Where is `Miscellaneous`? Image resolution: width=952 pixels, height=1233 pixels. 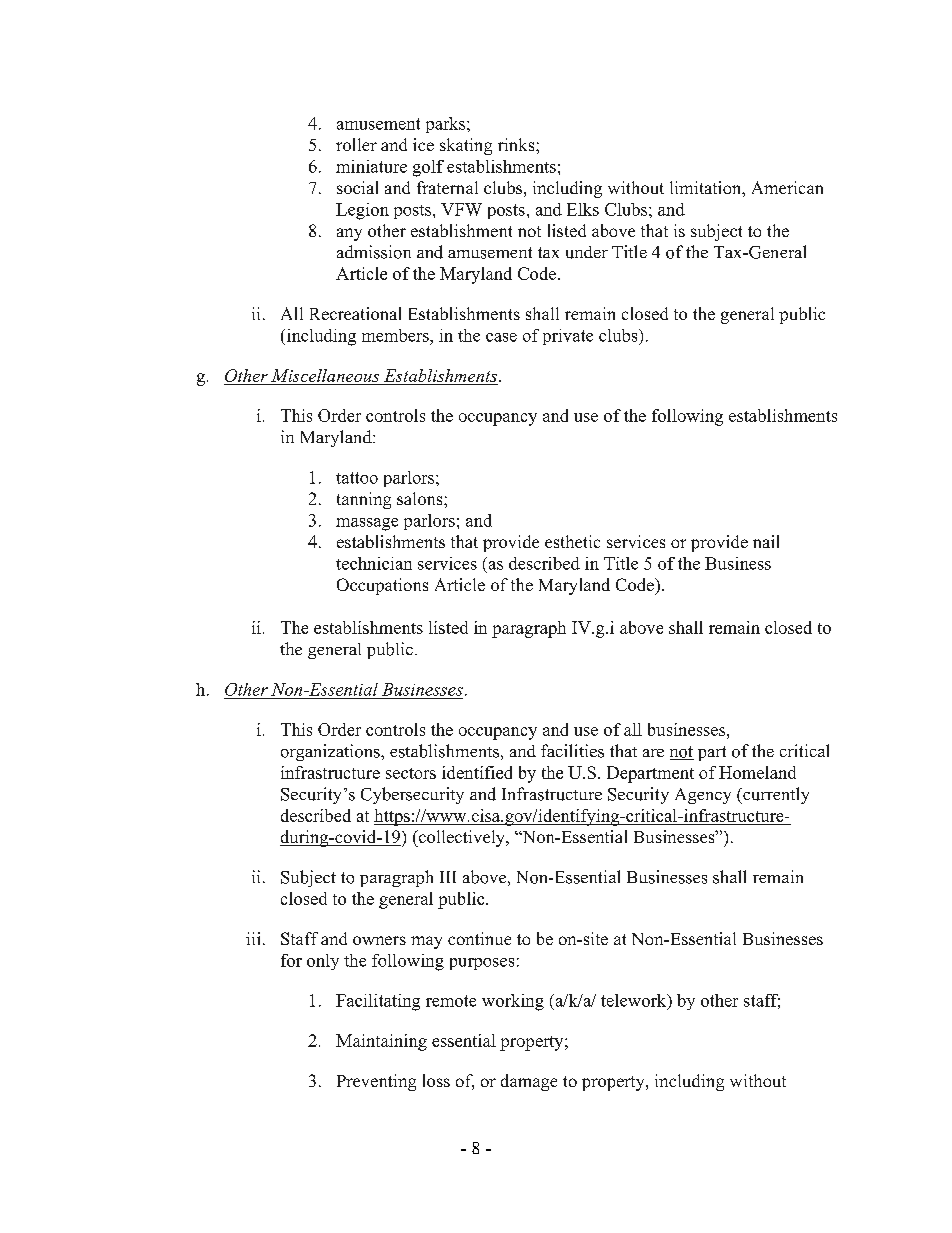 Miscellaneous is located at coordinates (325, 375).
